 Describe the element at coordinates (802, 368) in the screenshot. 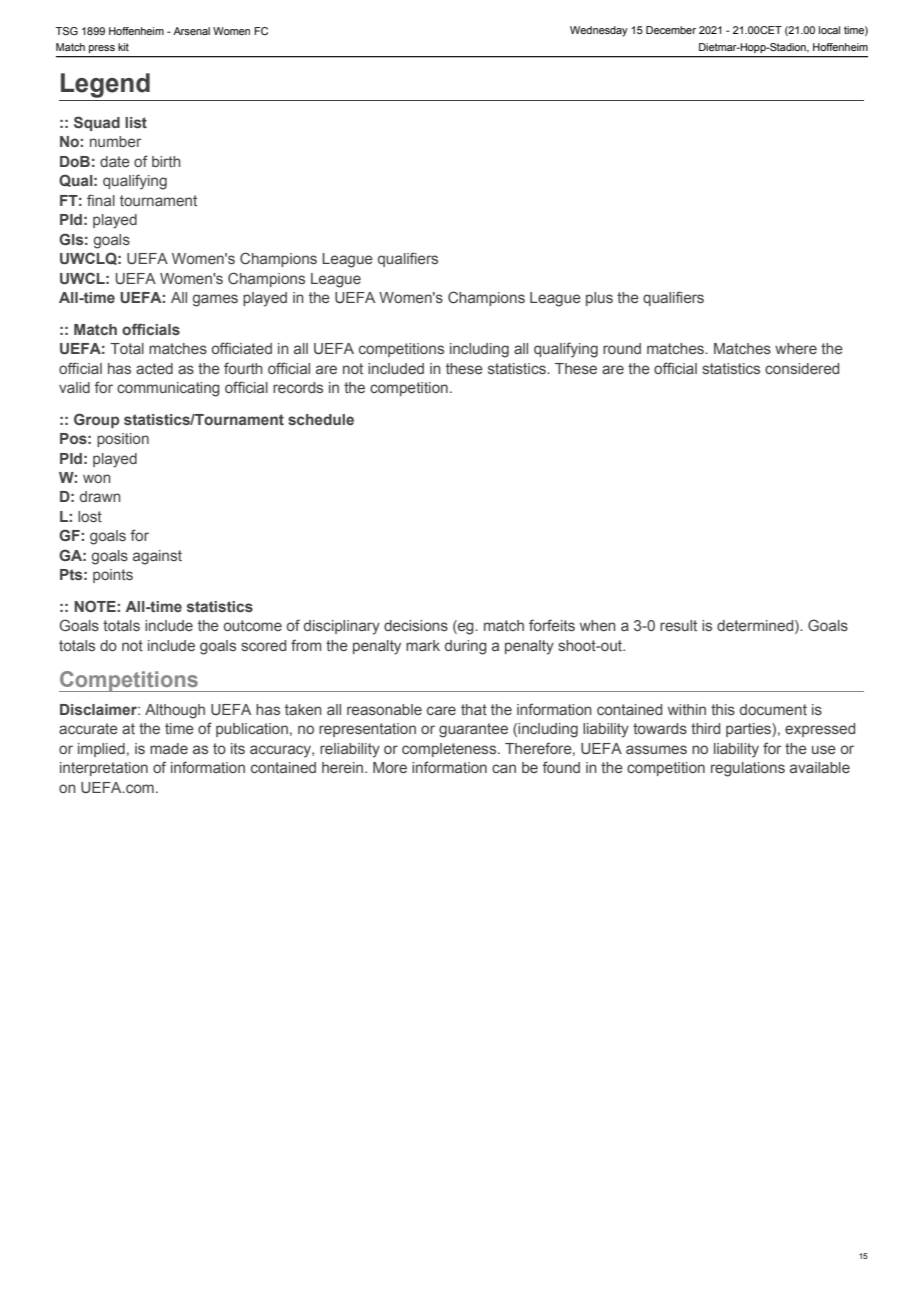

I see `considered` at that location.
